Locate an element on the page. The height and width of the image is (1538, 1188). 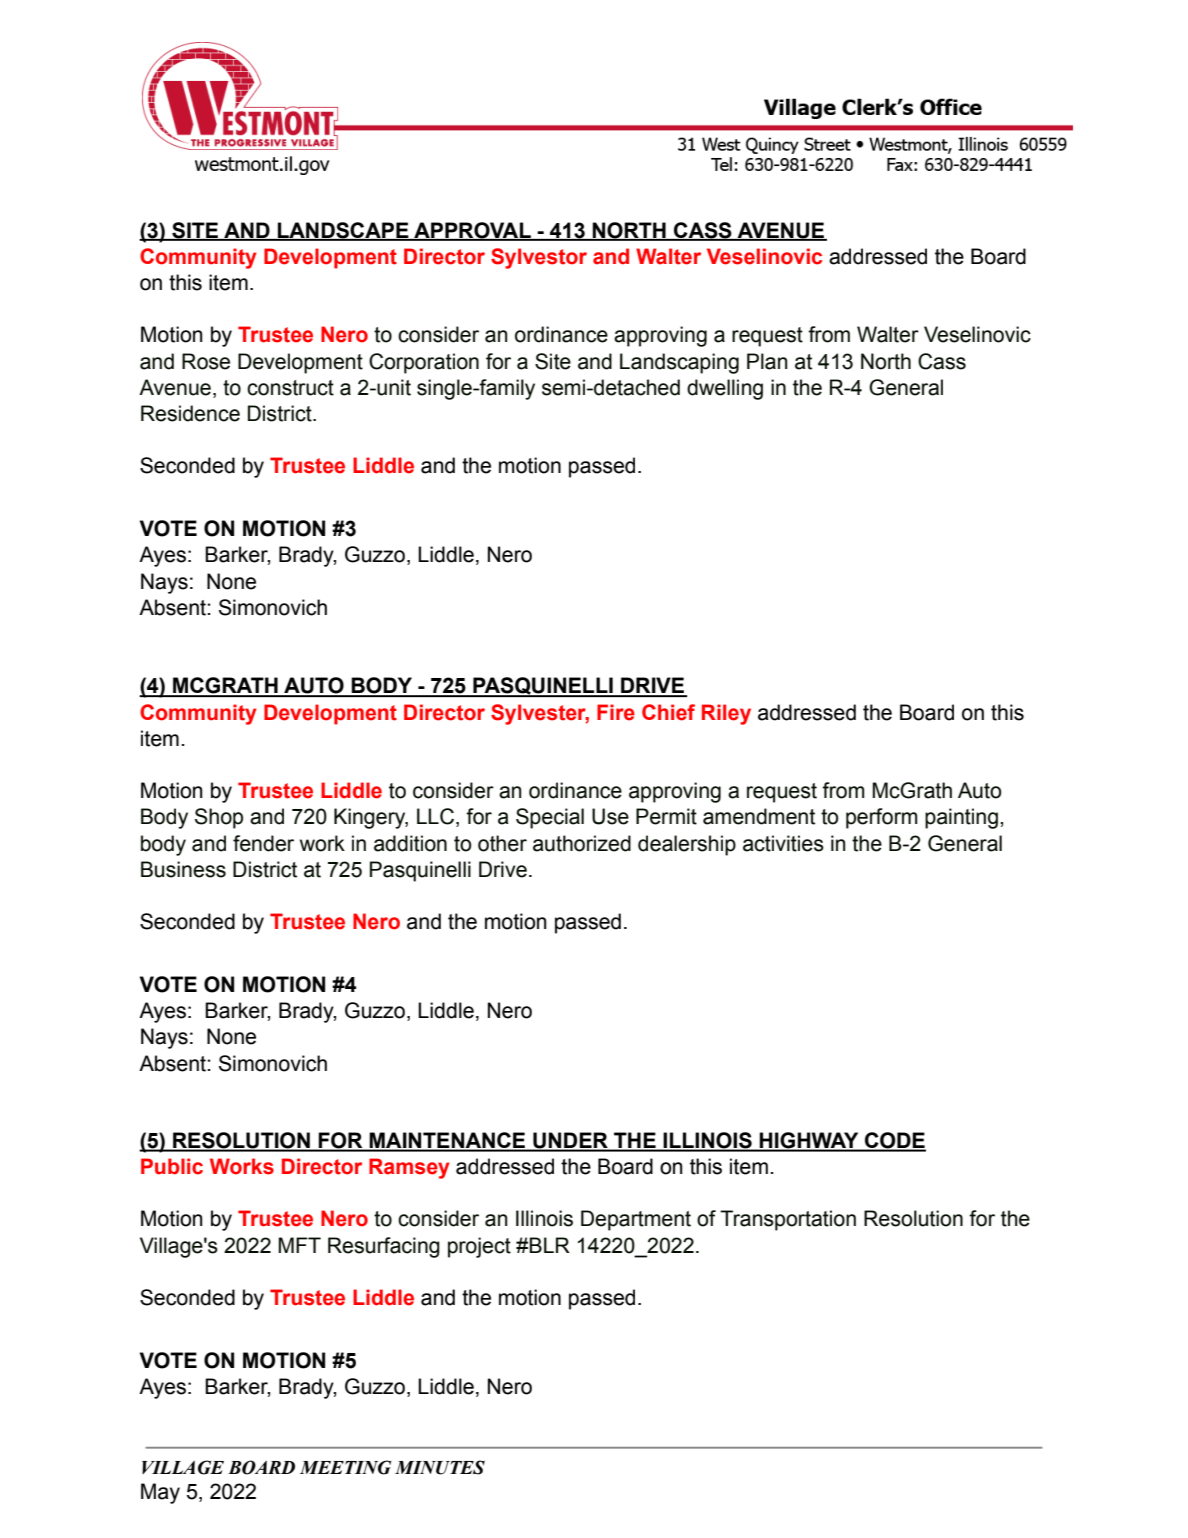
APPROVAL is located at coordinates (472, 231).
